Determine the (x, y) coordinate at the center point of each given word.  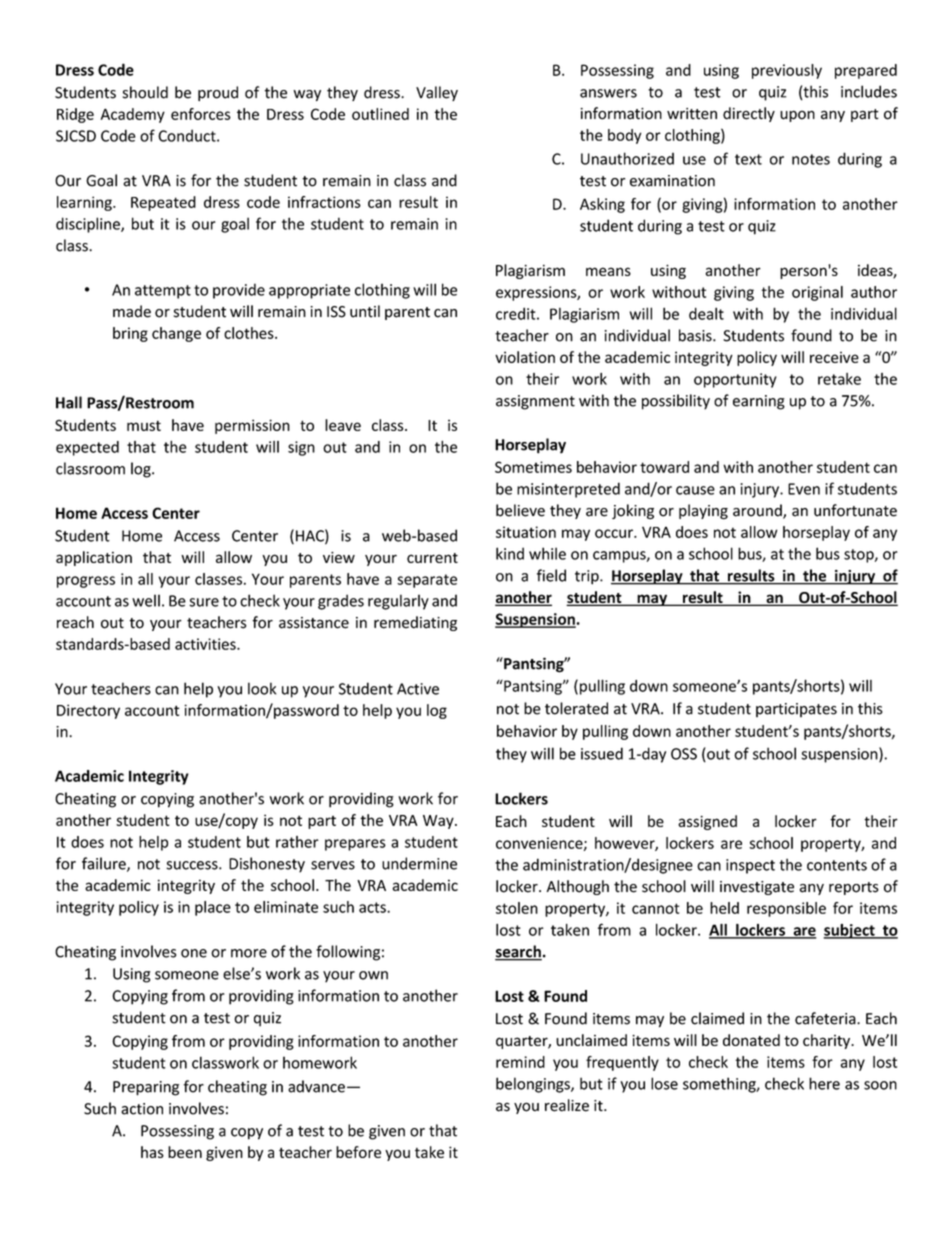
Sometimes (533, 467)
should (145, 92)
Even (804, 489)
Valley (437, 93)
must (144, 425)
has (152, 1152)
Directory (88, 711)
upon (797, 116)
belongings (534, 1085)
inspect (750, 866)
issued (602, 753)
